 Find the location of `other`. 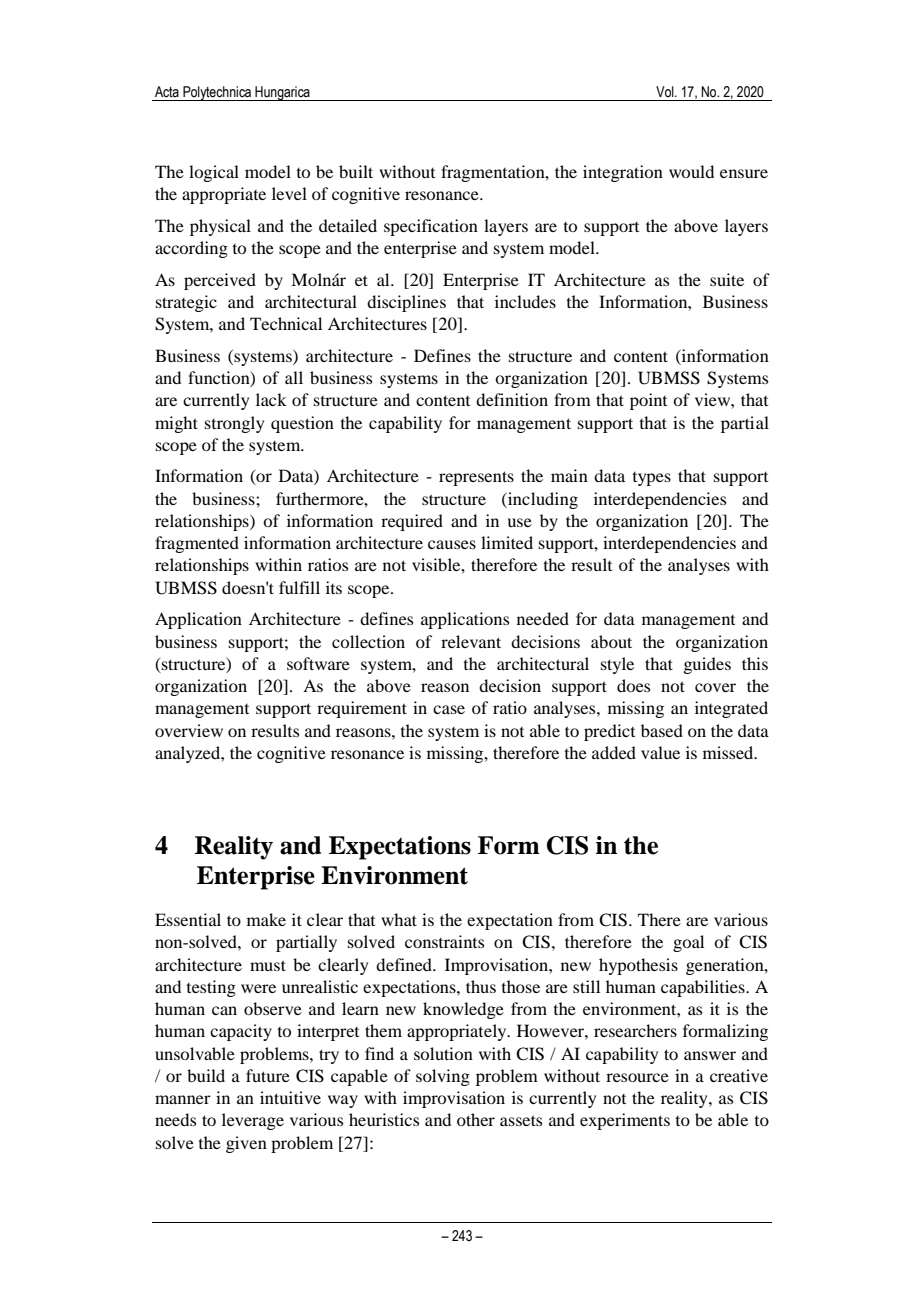

other is located at coordinates (476, 1119).
